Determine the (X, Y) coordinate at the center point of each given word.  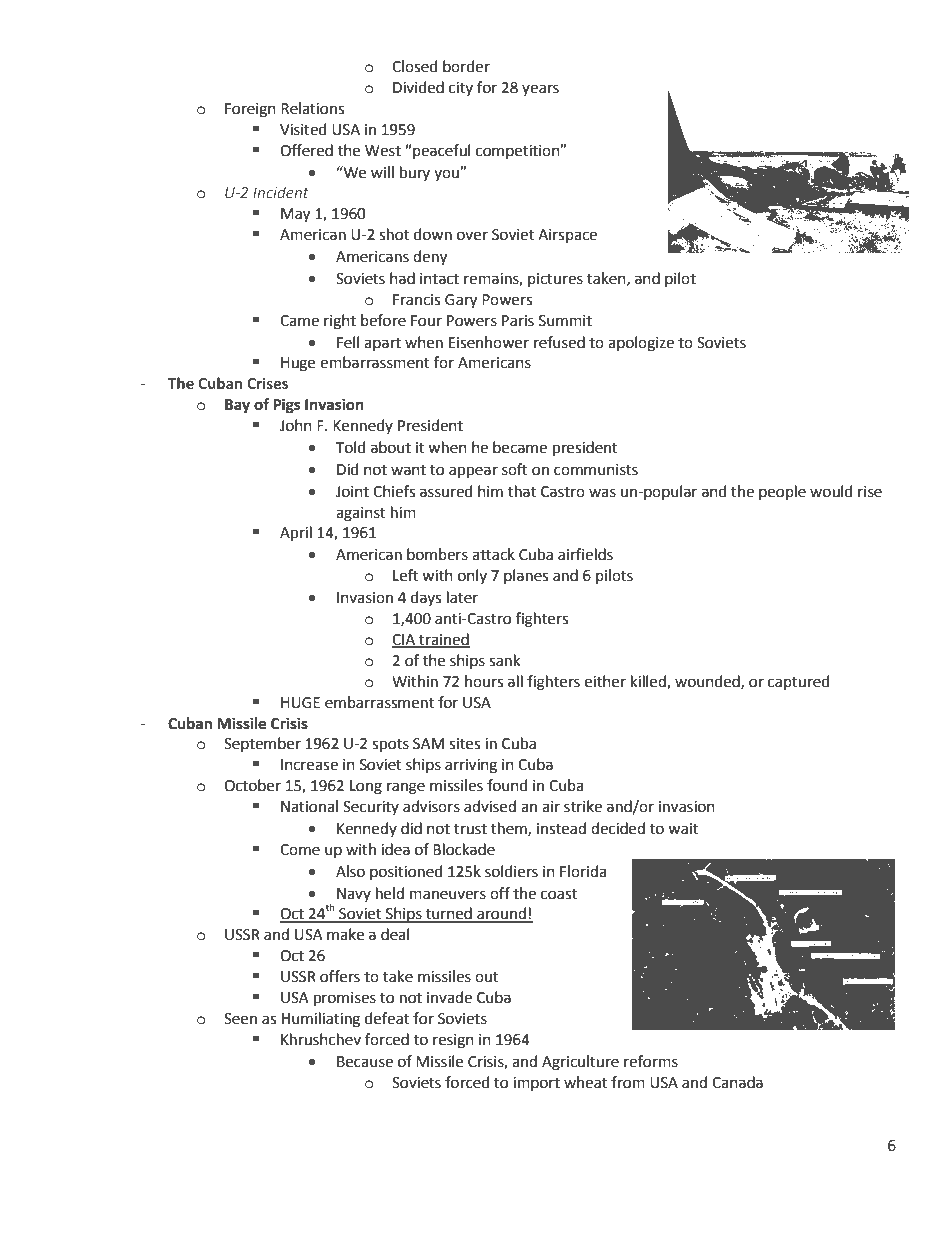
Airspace (567, 236)
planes (526, 576)
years (540, 90)
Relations (312, 108)
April (296, 534)
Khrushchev (321, 1039)
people (782, 492)
